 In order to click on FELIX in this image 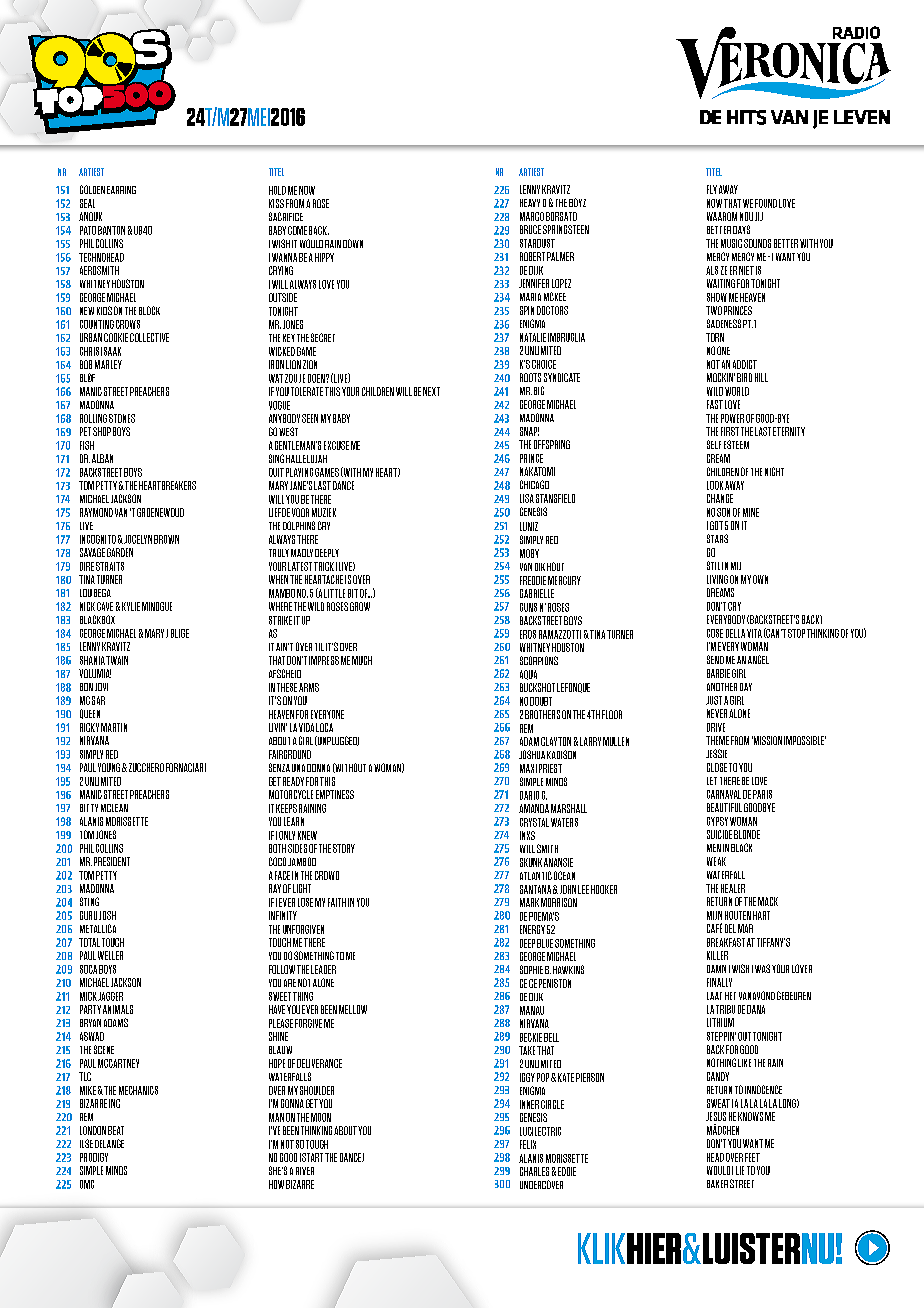, I will do `click(528, 1144)`.
